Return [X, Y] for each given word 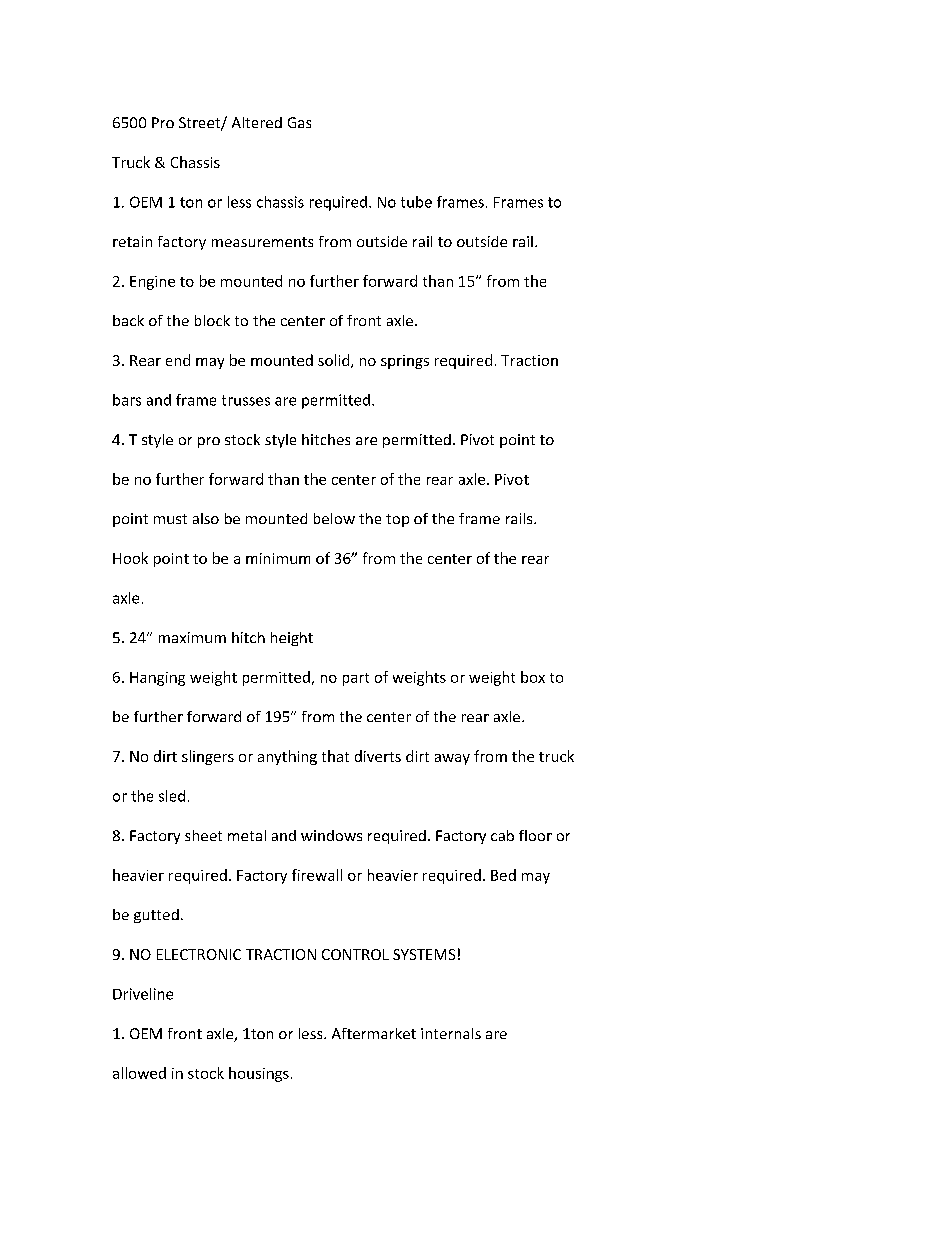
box [533, 677]
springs [405, 362]
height [292, 639]
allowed [139, 1073]
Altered [257, 122]
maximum [192, 637]
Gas [299, 122]
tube [416, 202]
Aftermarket [374, 1033]
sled [172, 796]
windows [331, 835]
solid [335, 361]
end [178, 360]
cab [502, 835]
